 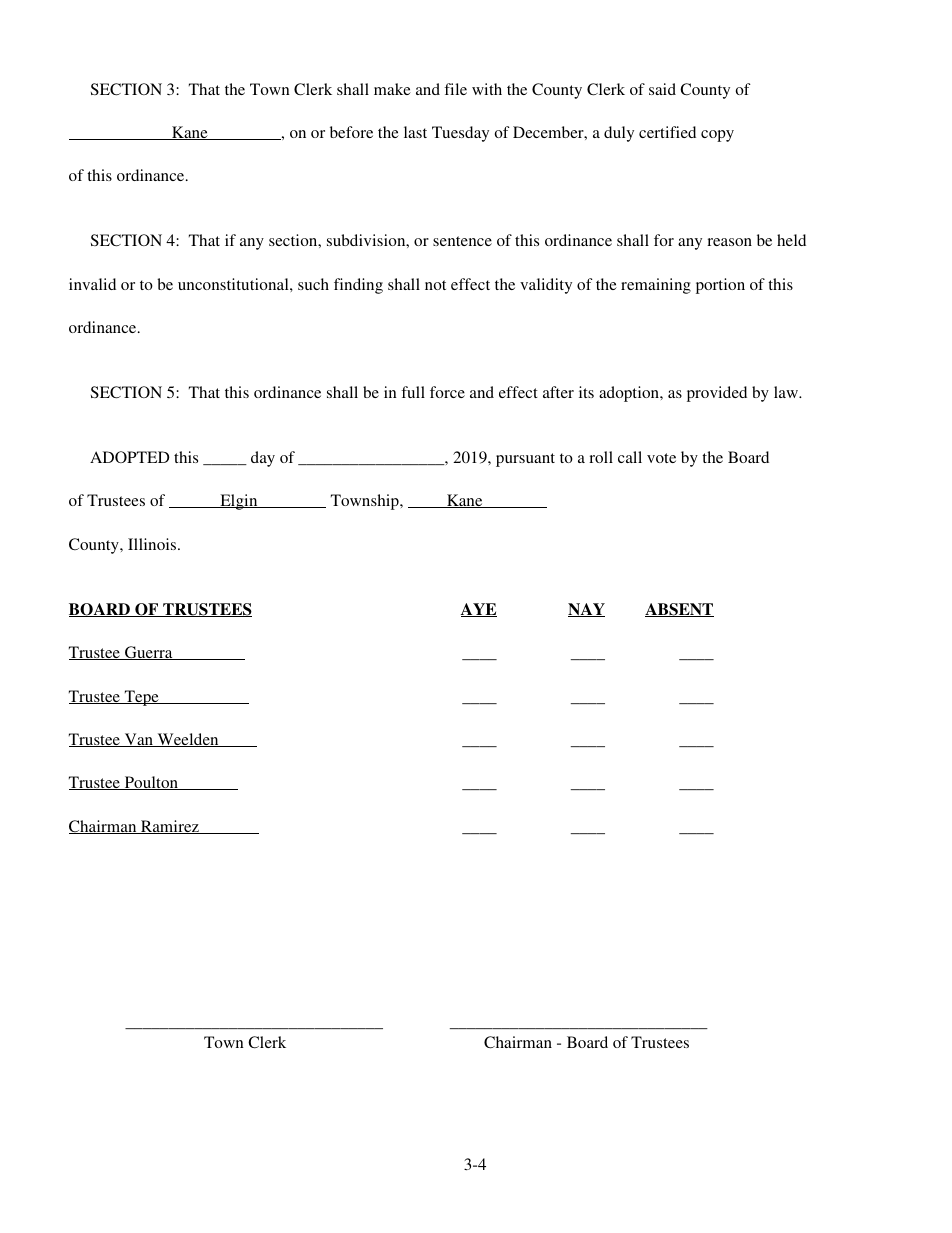 What do you see at coordinates (142, 698) in the screenshot?
I see `Tepe` at bounding box center [142, 698].
